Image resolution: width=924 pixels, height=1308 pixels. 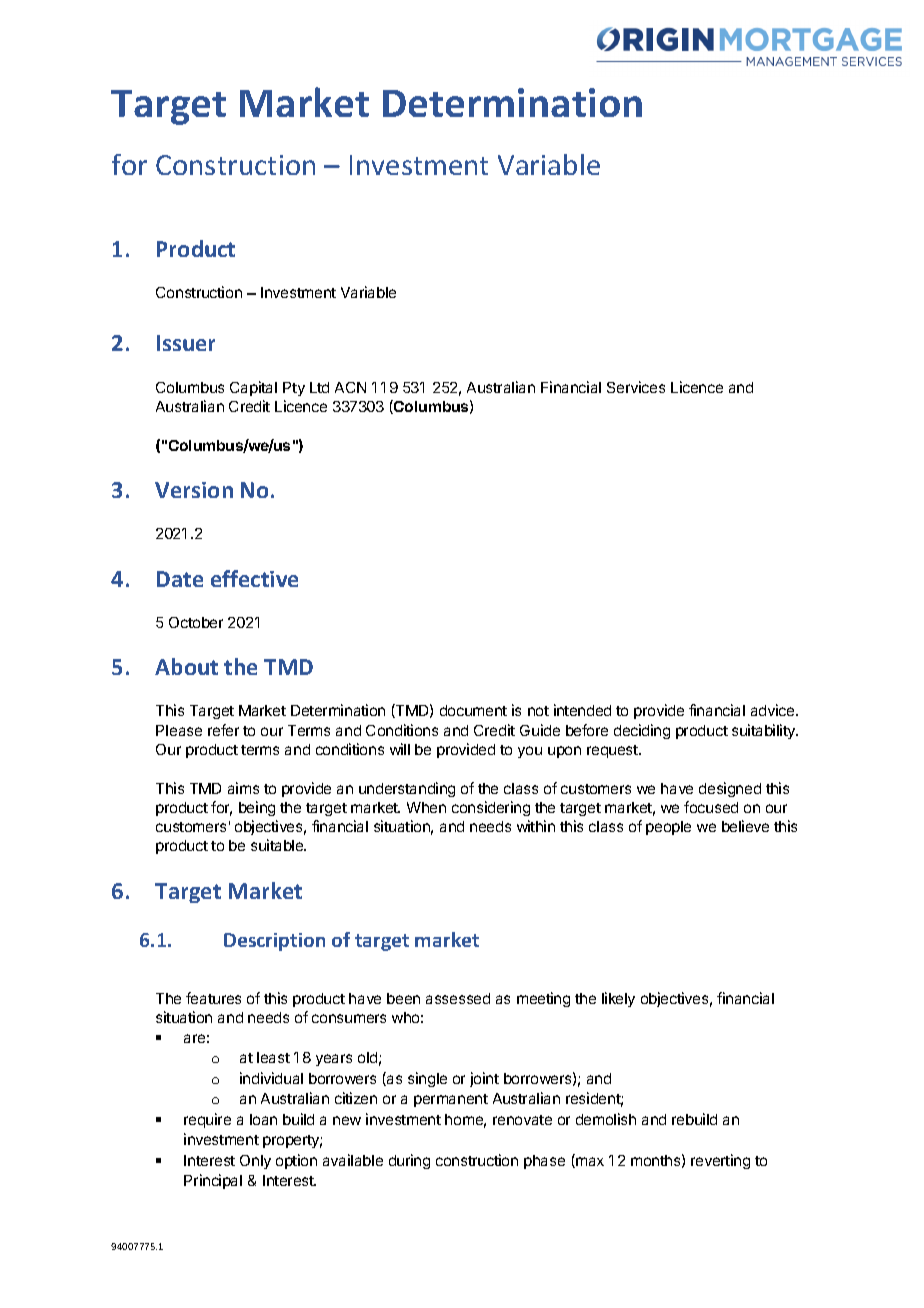 I want to click on reverting, so click(x=720, y=1161).
